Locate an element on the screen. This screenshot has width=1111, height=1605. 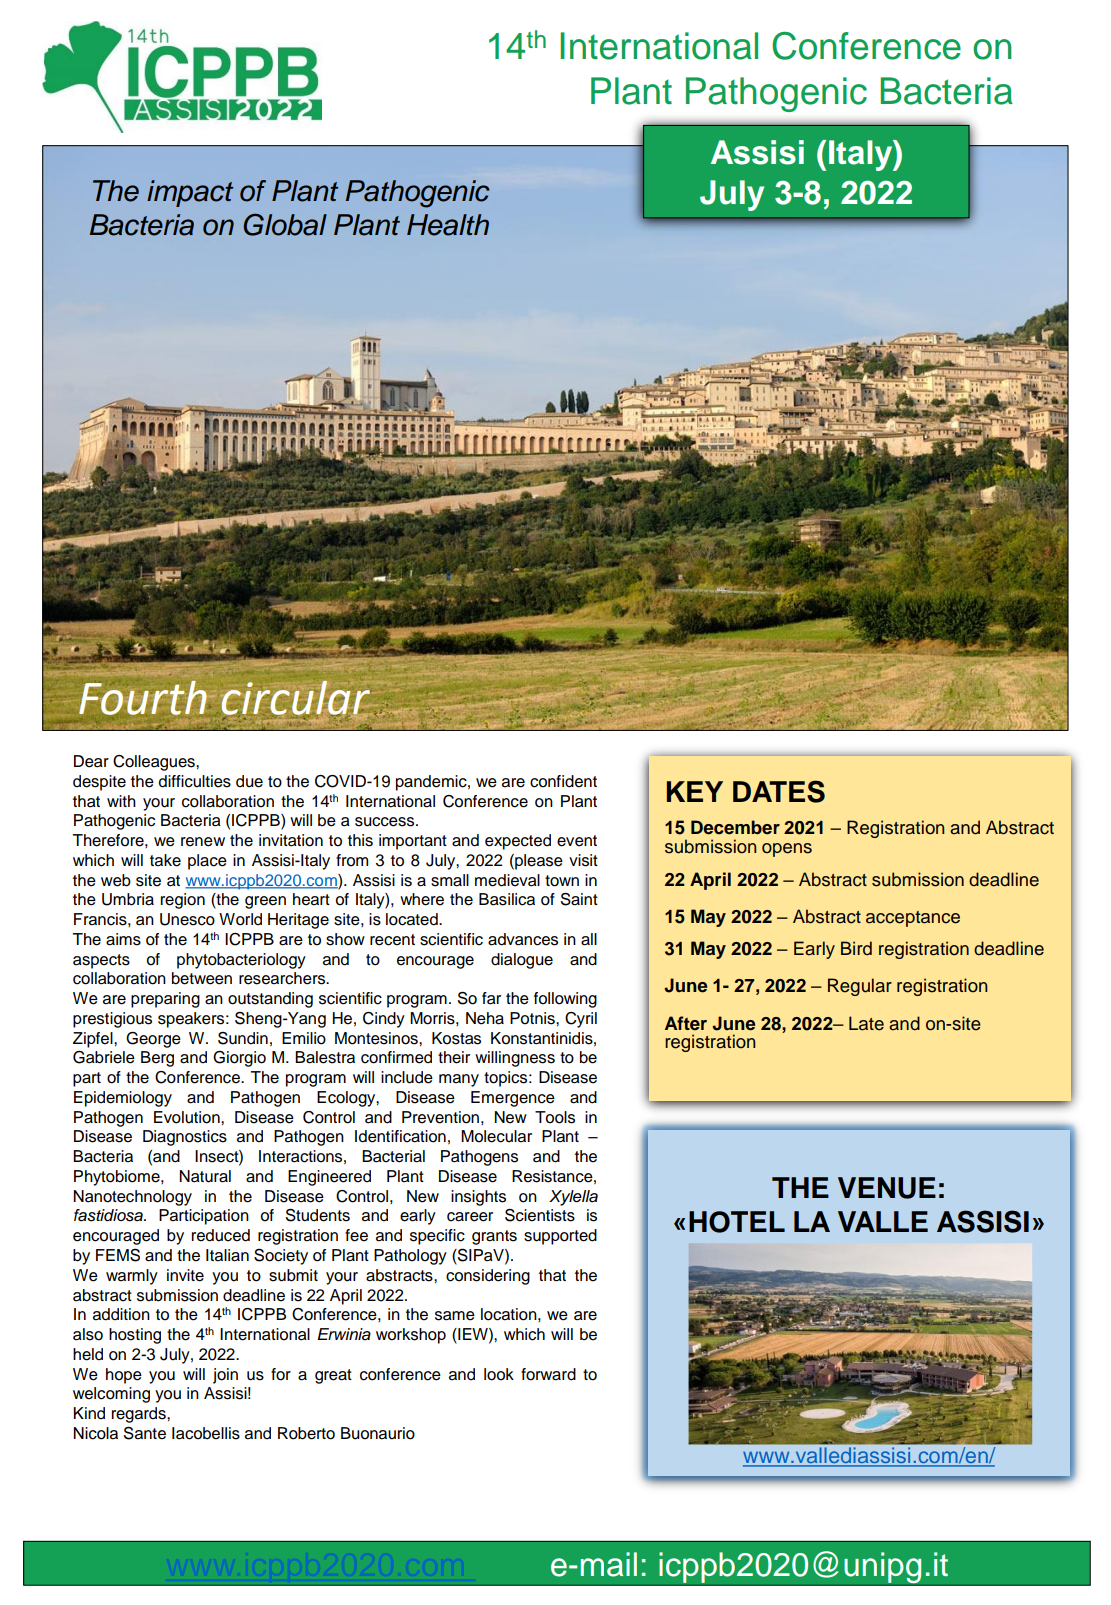
renew is located at coordinates (203, 842).
